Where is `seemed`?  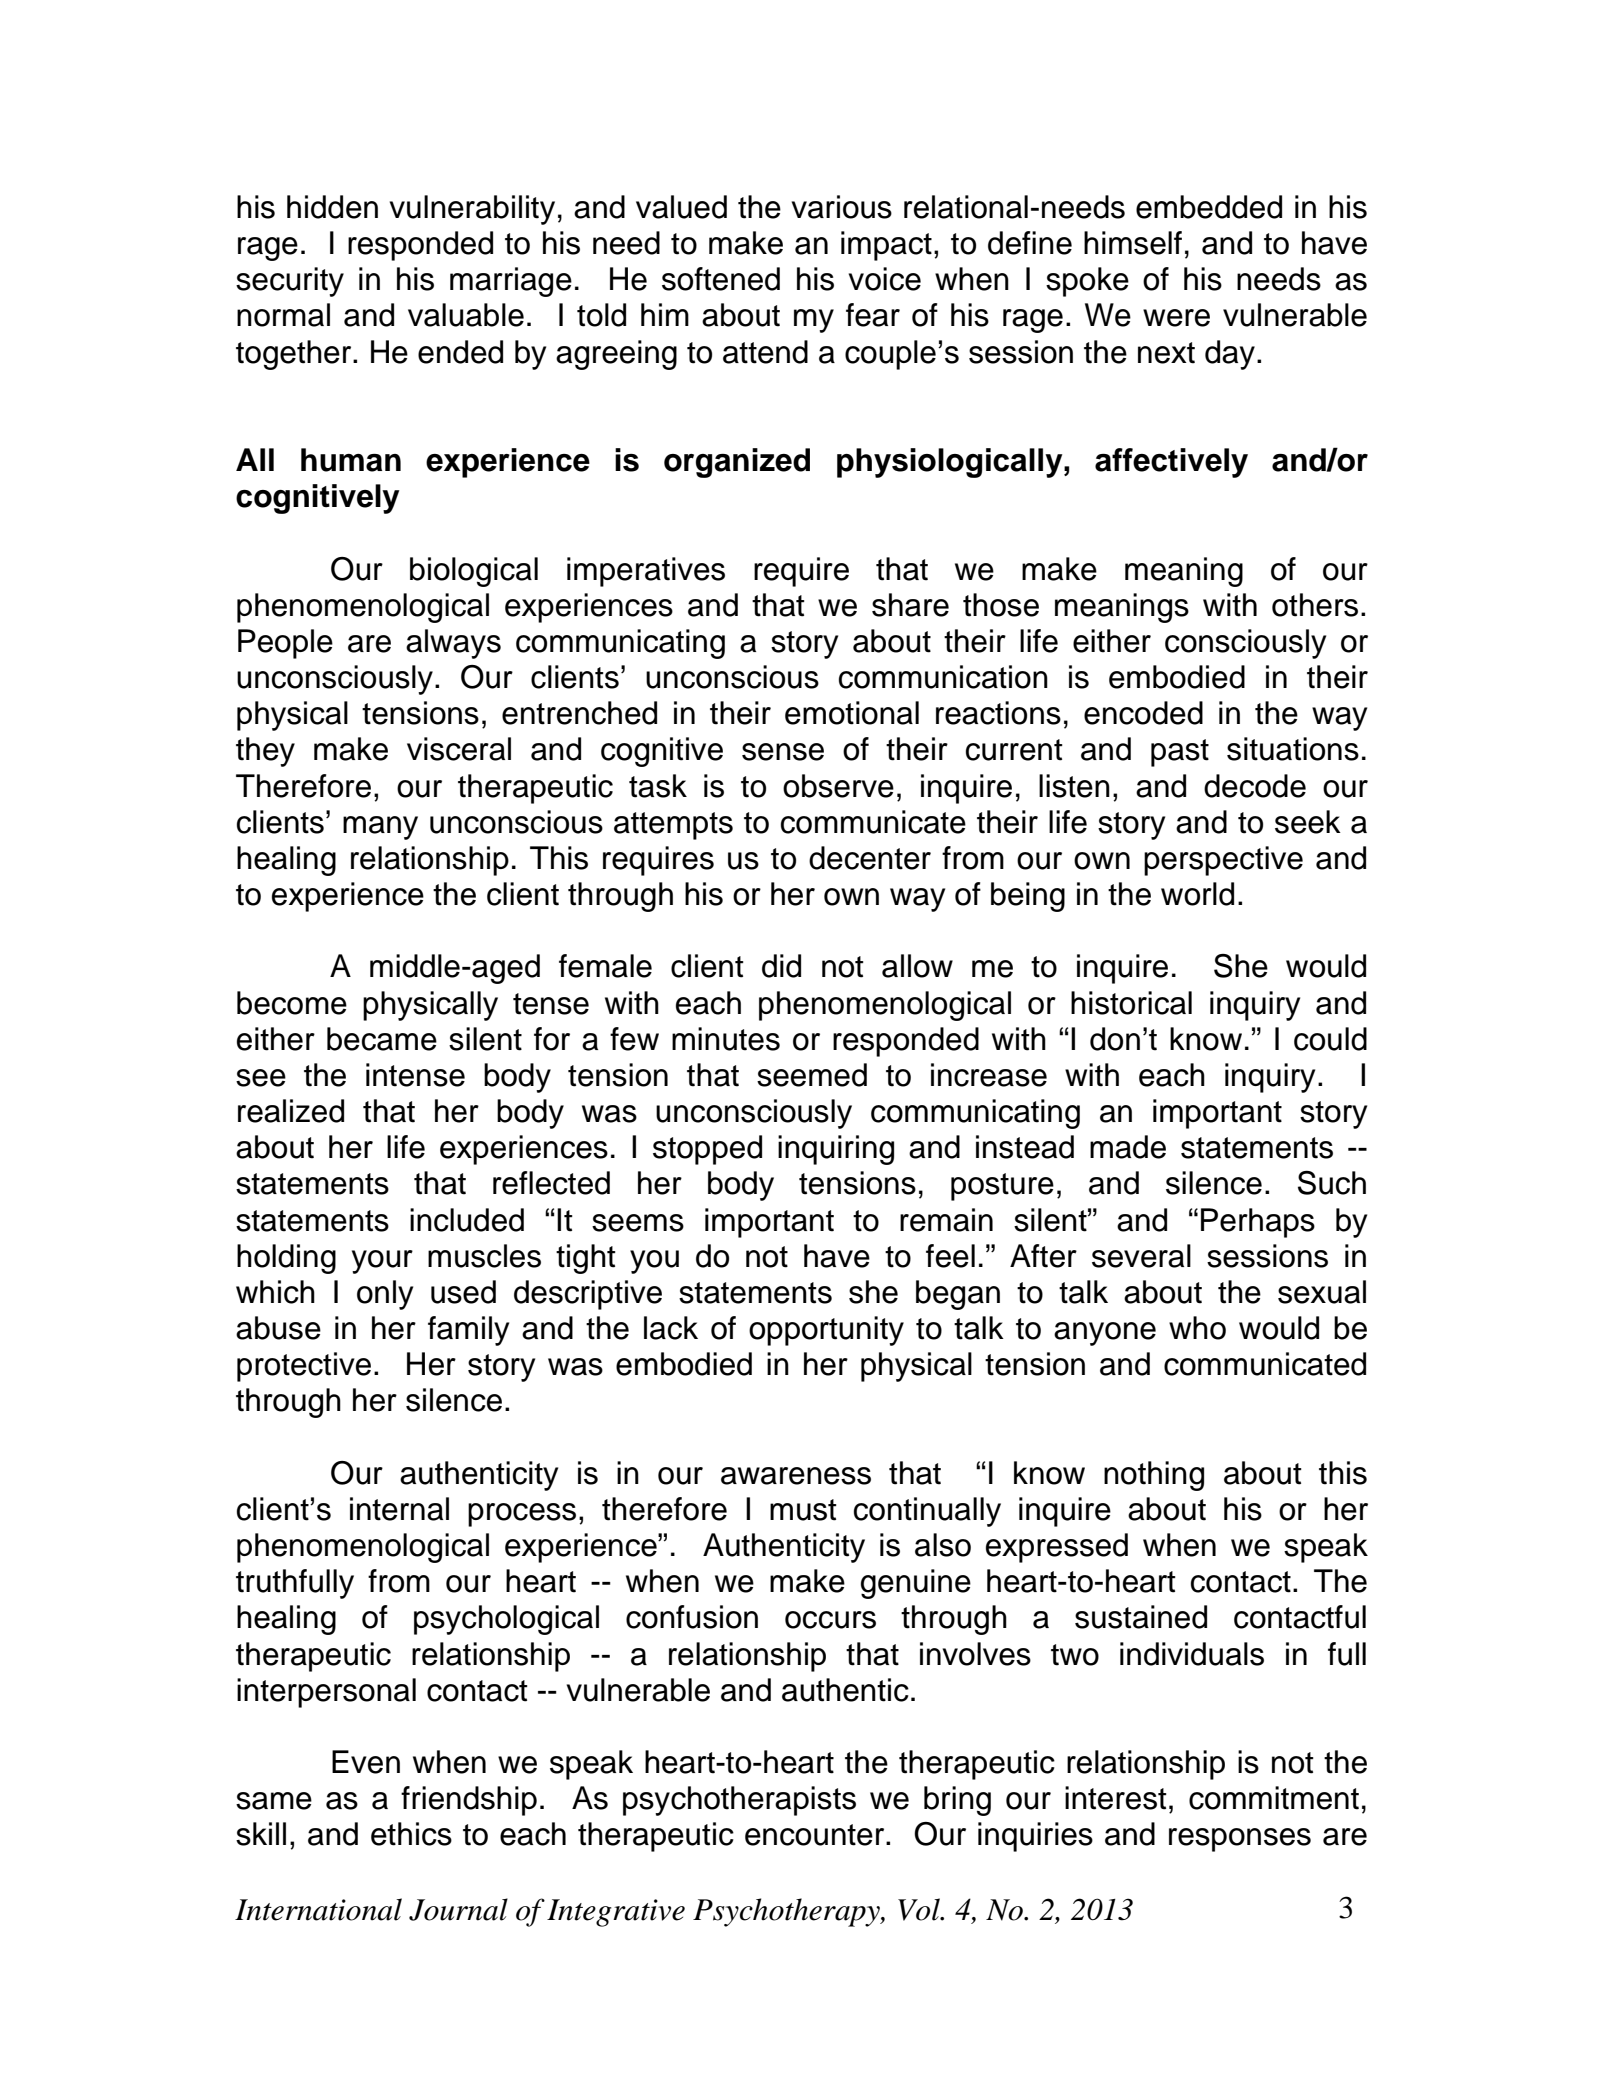 seemed is located at coordinates (812, 1075).
